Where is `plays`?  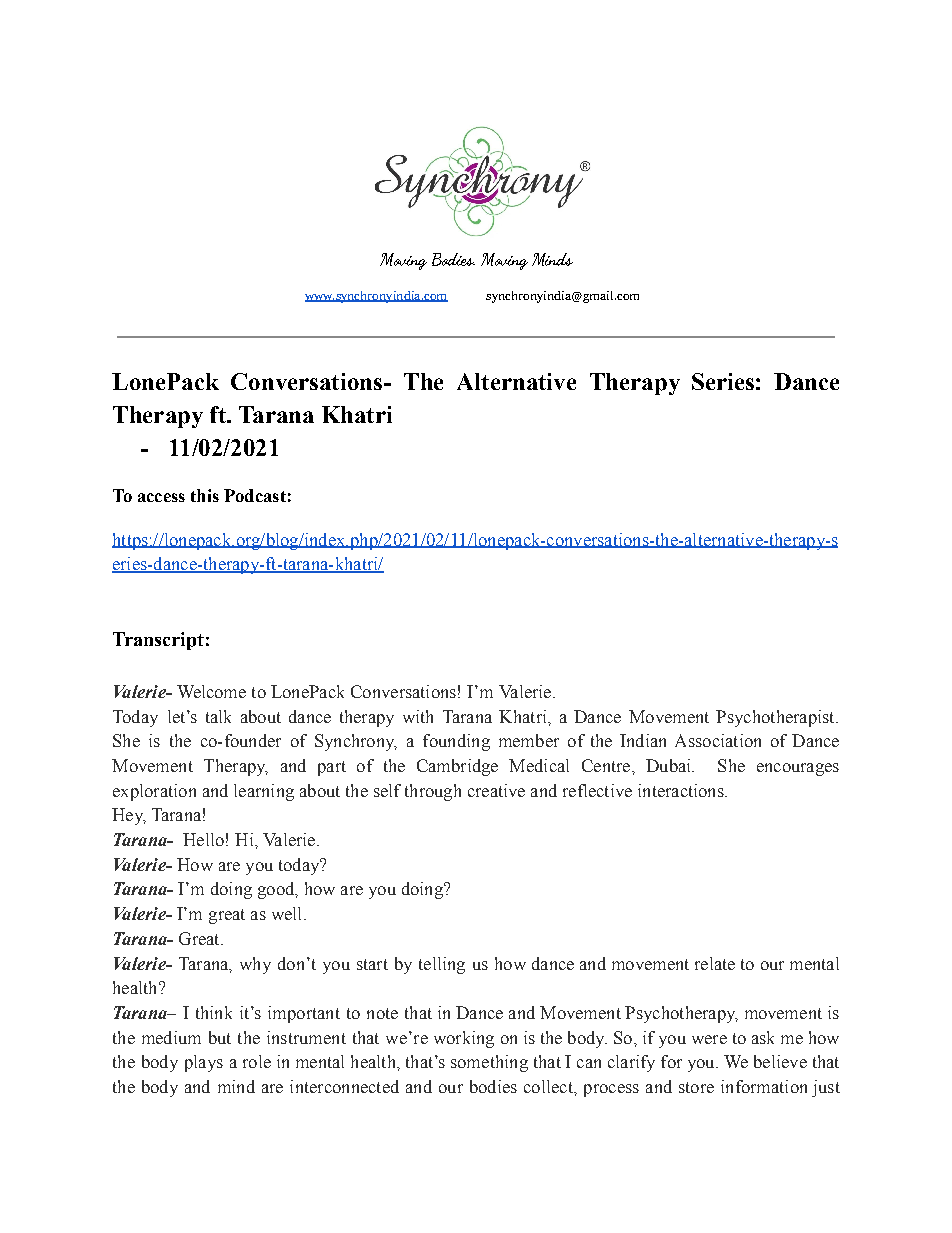 plays is located at coordinates (204, 1063).
